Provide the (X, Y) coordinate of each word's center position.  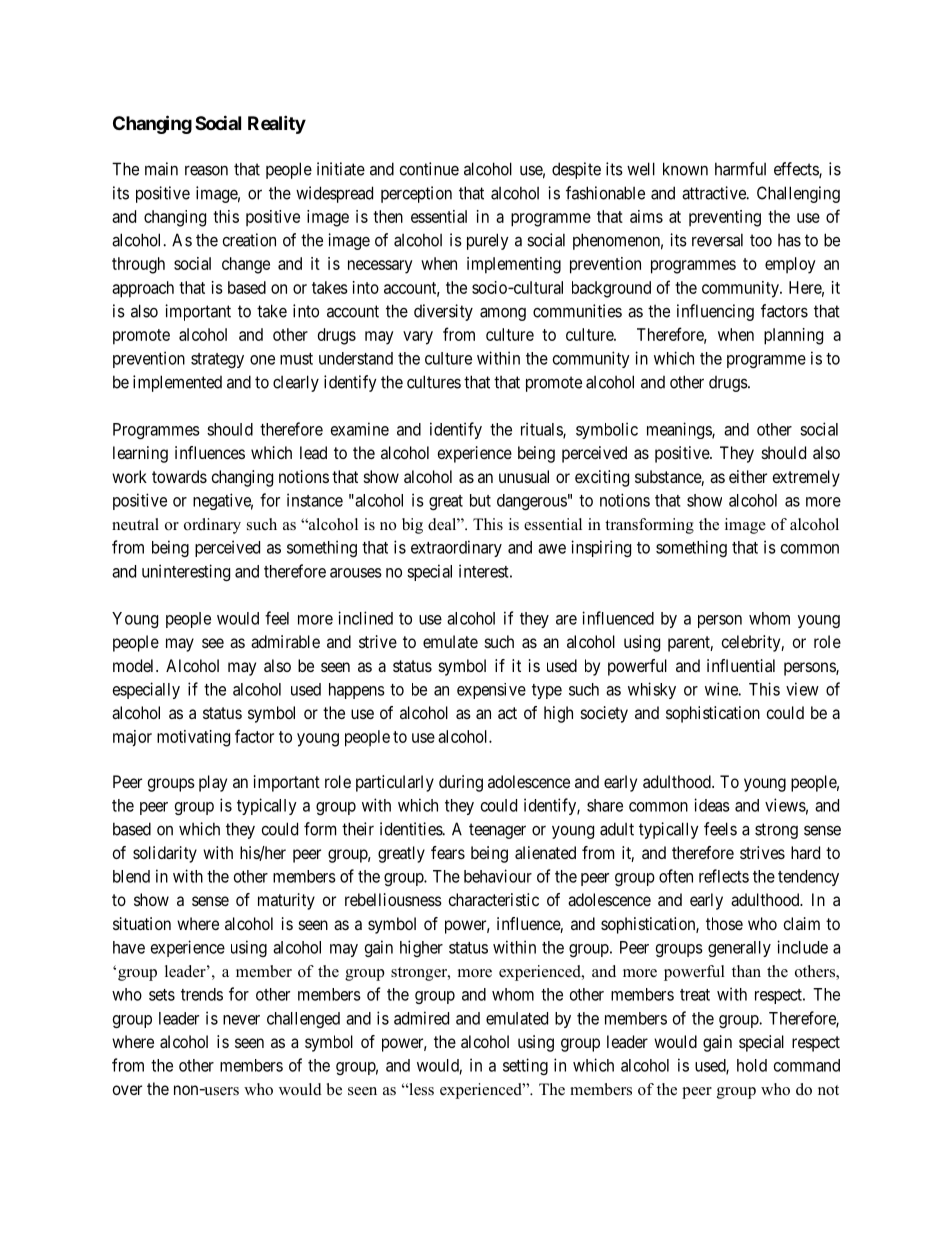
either (748, 476)
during (461, 783)
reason (206, 170)
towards (179, 476)
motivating (193, 738)
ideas (712, 805)
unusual (524, 476)
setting (525, 1066)
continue (429, 169)
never (241, 1020)
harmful (740, 169)
